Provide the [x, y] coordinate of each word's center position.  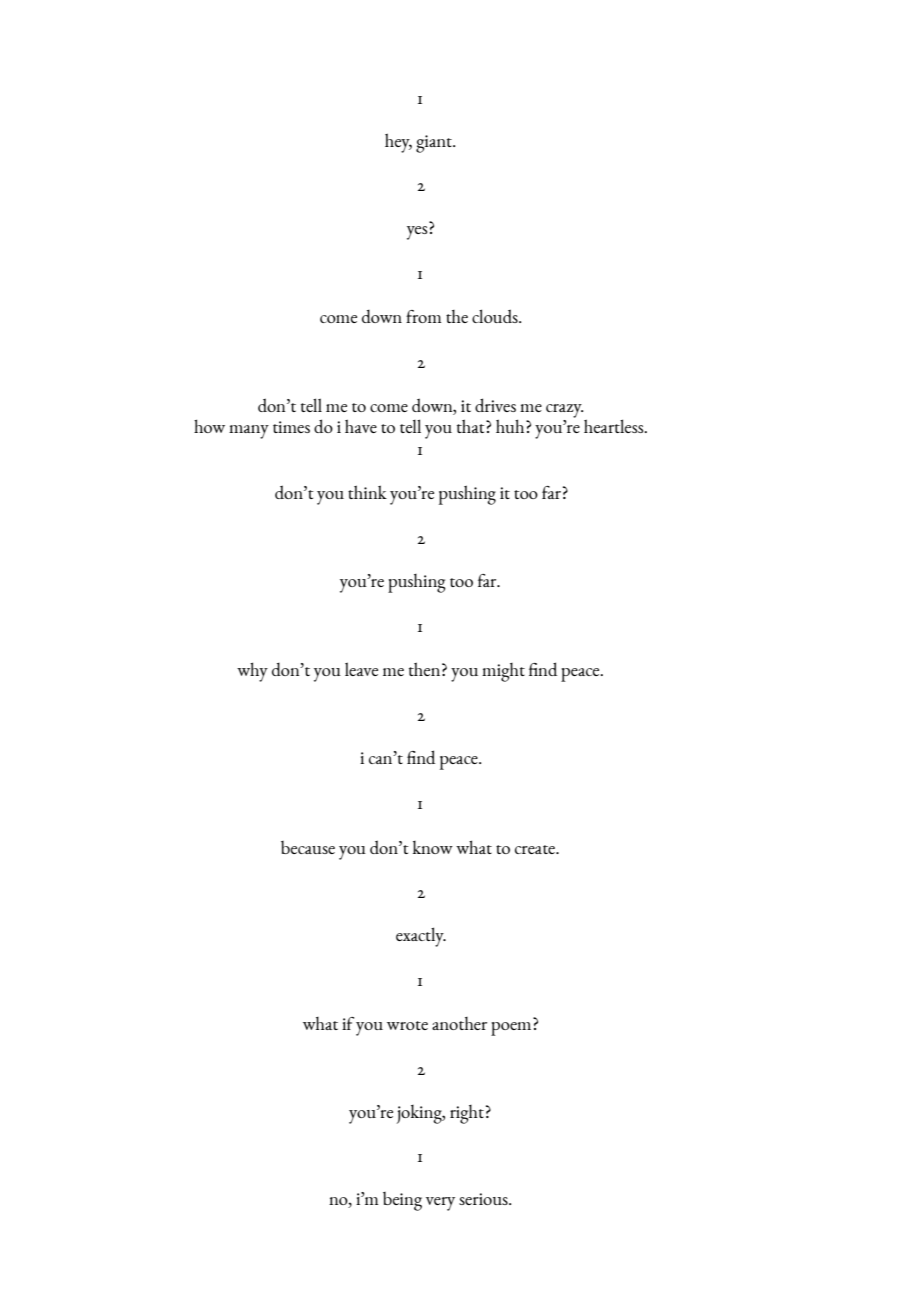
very [440, 1204]
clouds [496, 316]
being [402, 1201]
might [503, 672]
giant [435, 144]
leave [361, 669]
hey [398, 143]
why [252, 672]
